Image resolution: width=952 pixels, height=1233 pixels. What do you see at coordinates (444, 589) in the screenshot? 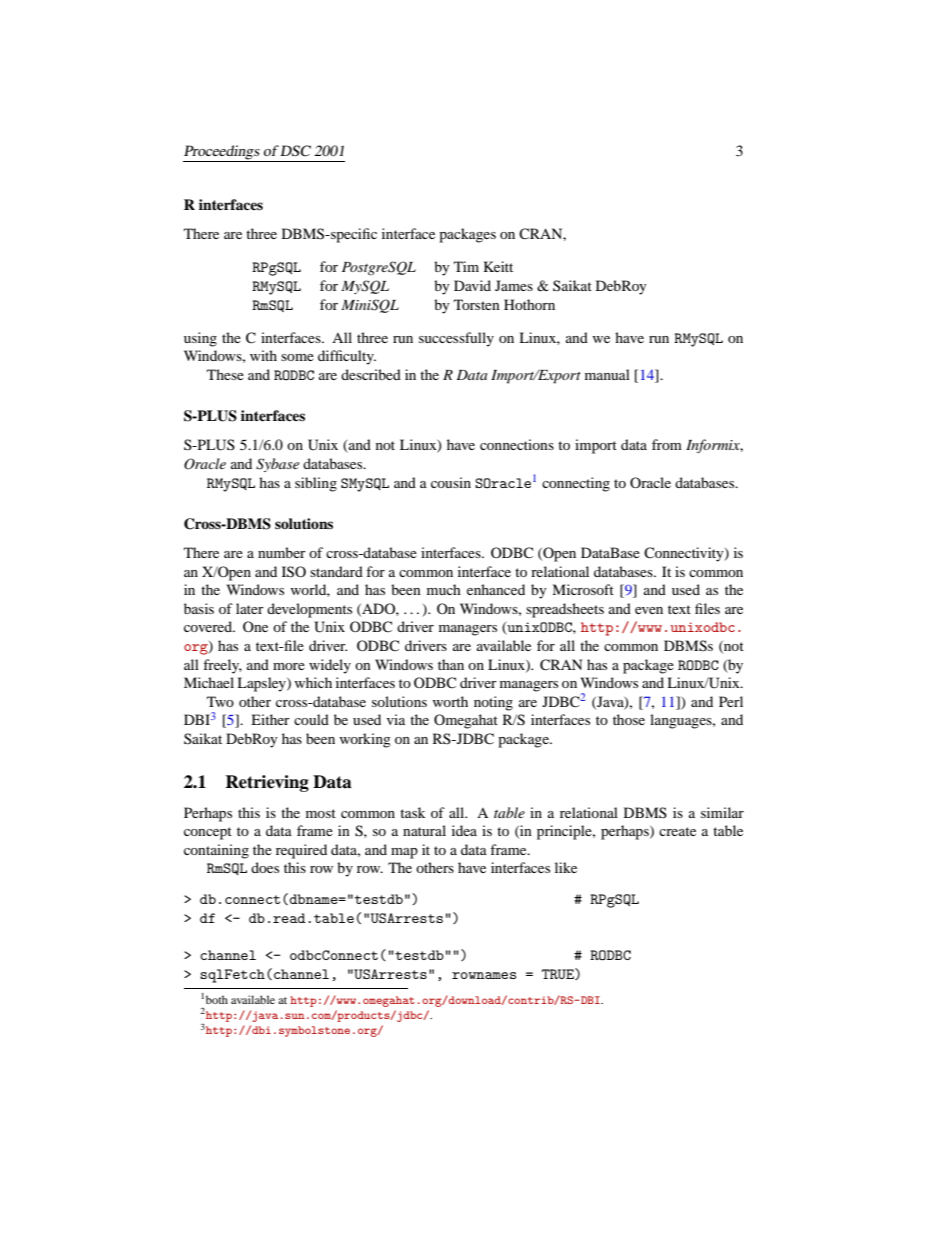
I see `much` at bounding box center [444, 589].
